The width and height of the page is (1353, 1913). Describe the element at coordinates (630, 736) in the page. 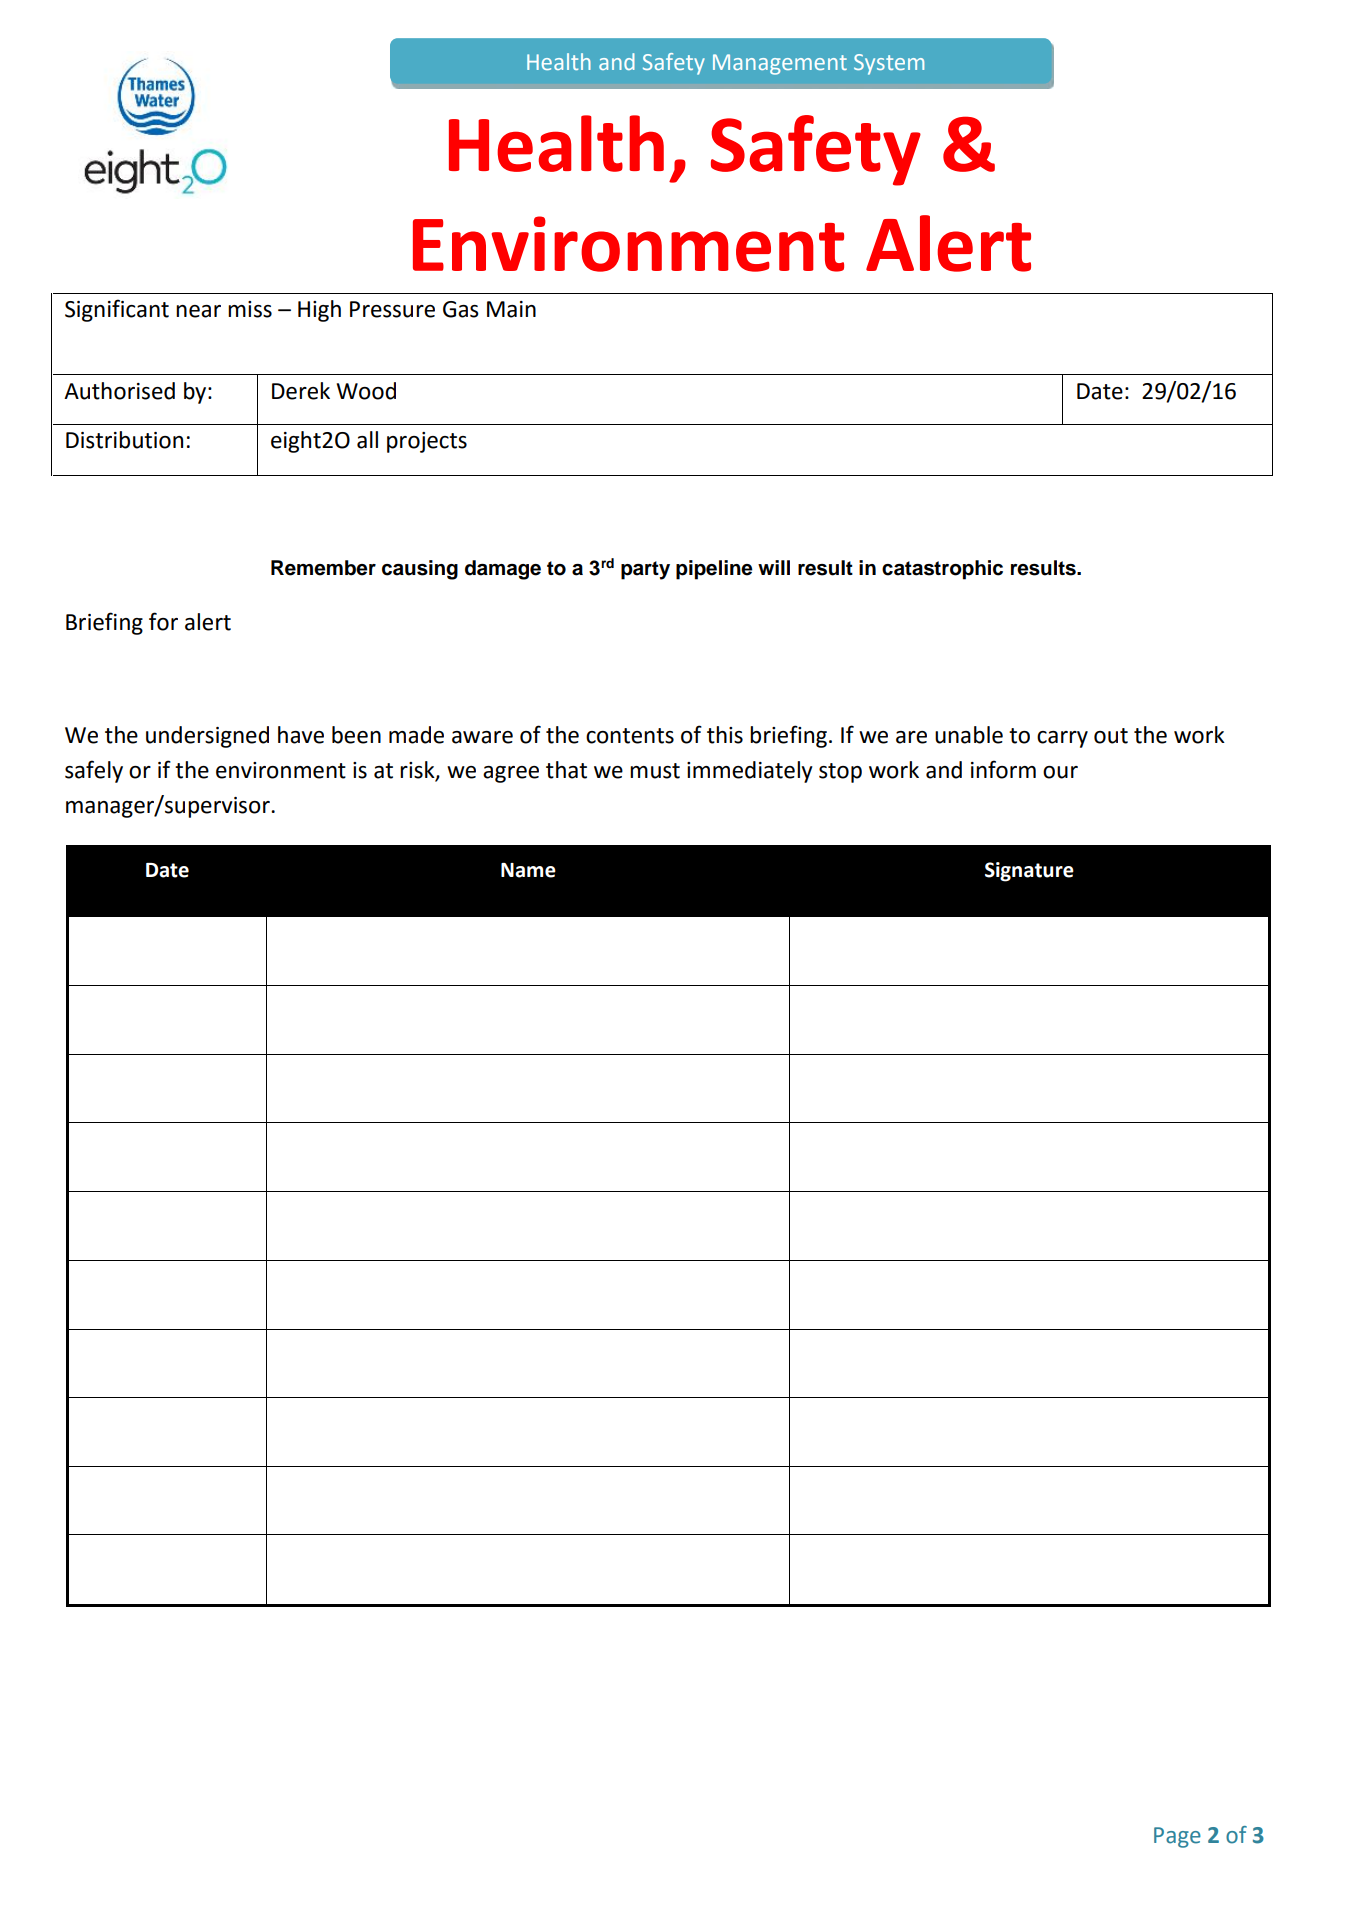

I see `contents` at that location.
